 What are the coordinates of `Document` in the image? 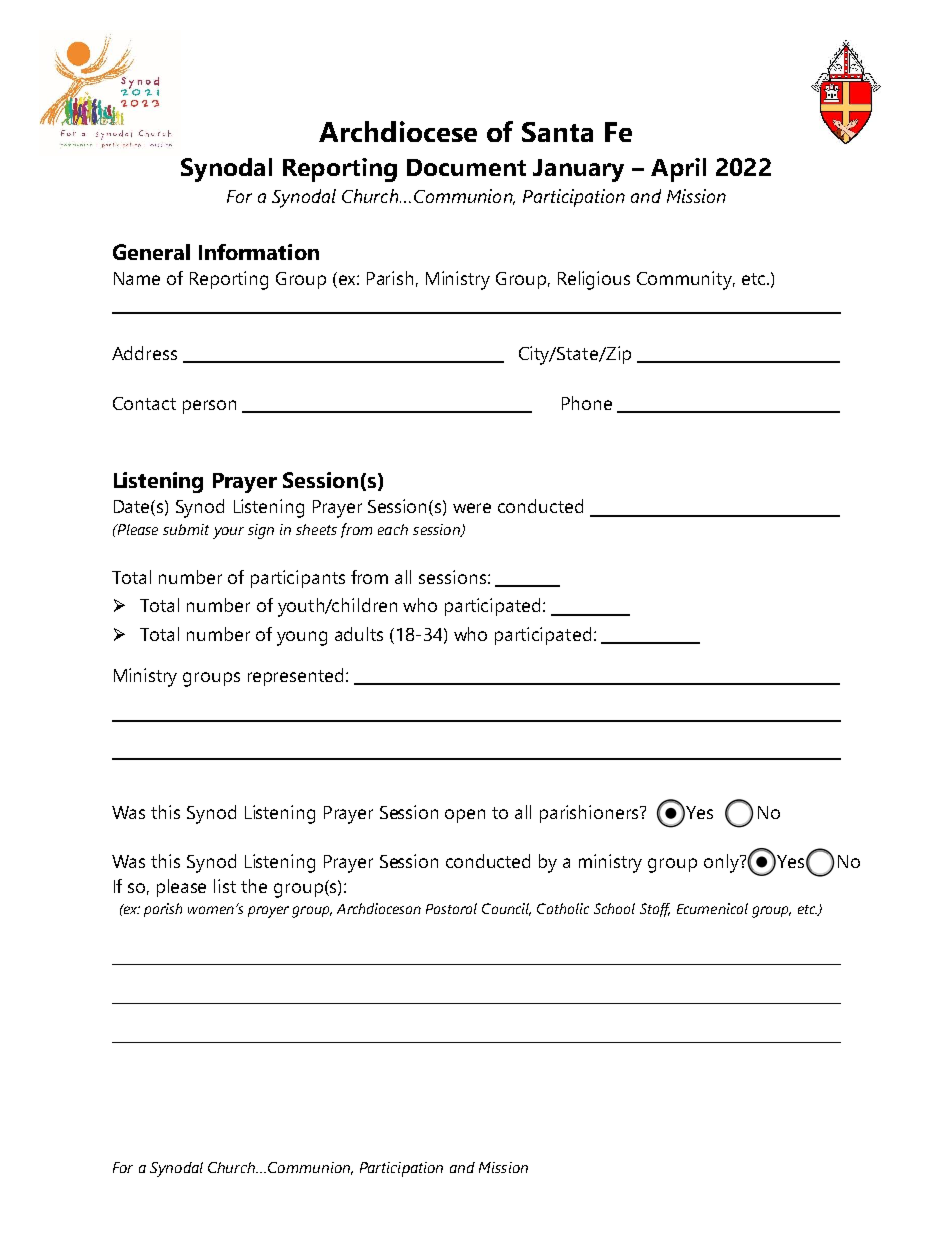 It's located at (466, 167).
